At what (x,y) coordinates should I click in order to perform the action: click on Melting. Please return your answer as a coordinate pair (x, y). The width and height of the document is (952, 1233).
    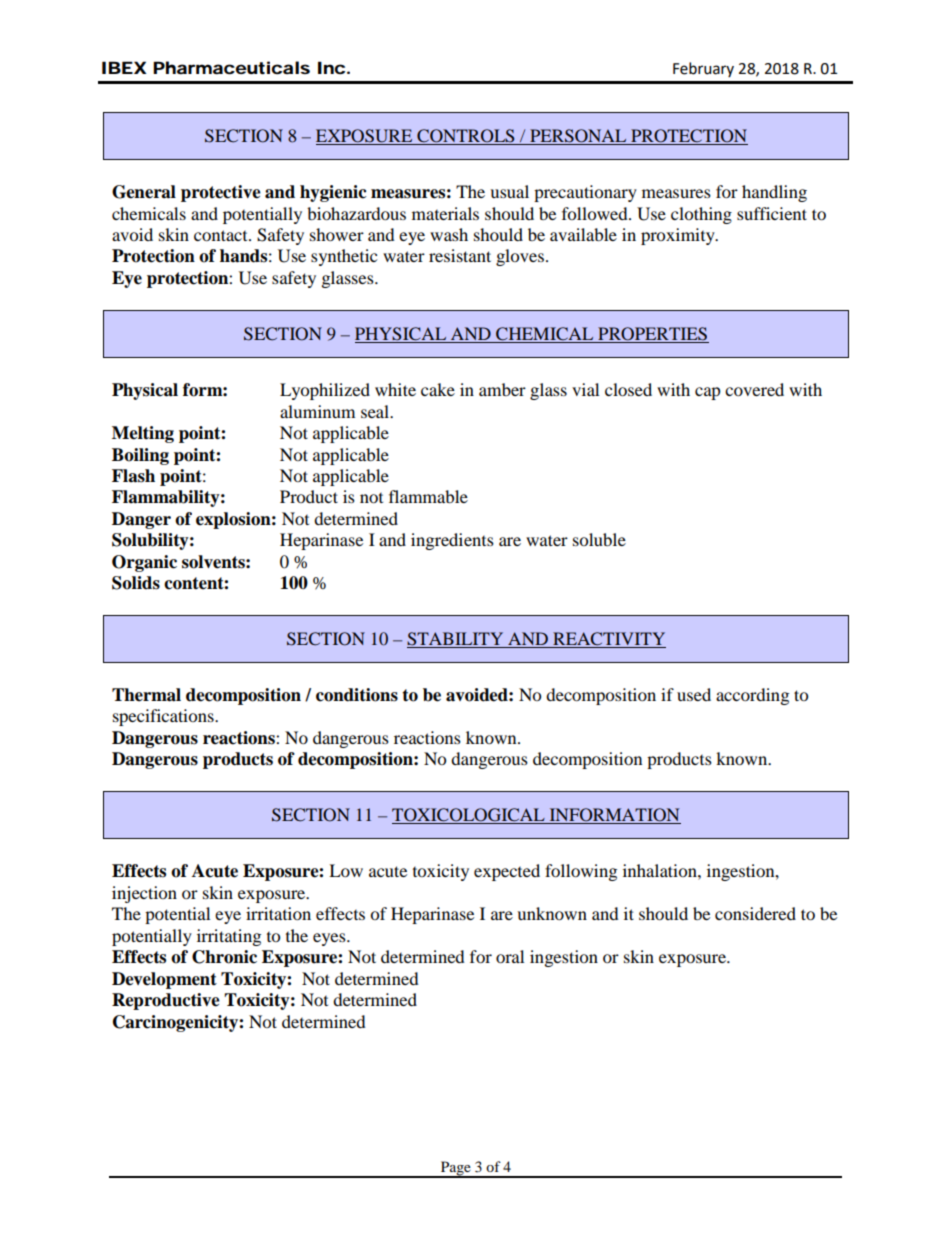
    Looking at the image, I should click on (143, 434).
